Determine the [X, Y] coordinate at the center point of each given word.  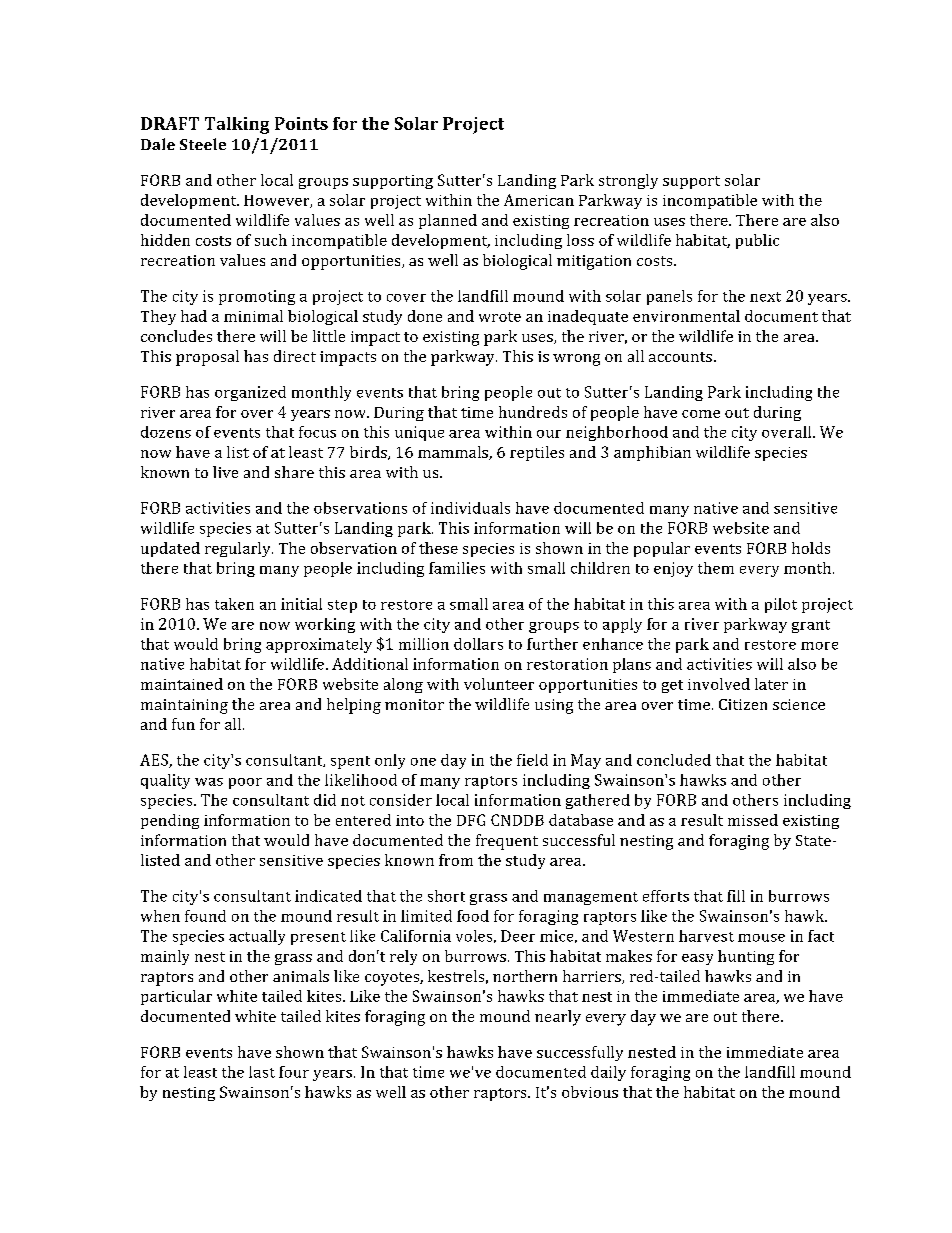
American [539, 200]
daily [608, 1073]
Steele [203, 144]
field [532, 760]
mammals [454, 453]
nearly [558, 1018]
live [225, 472]
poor [245, 783]
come [701, 414]
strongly [628, 181]
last [262, 1072]
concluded [674, 760]
